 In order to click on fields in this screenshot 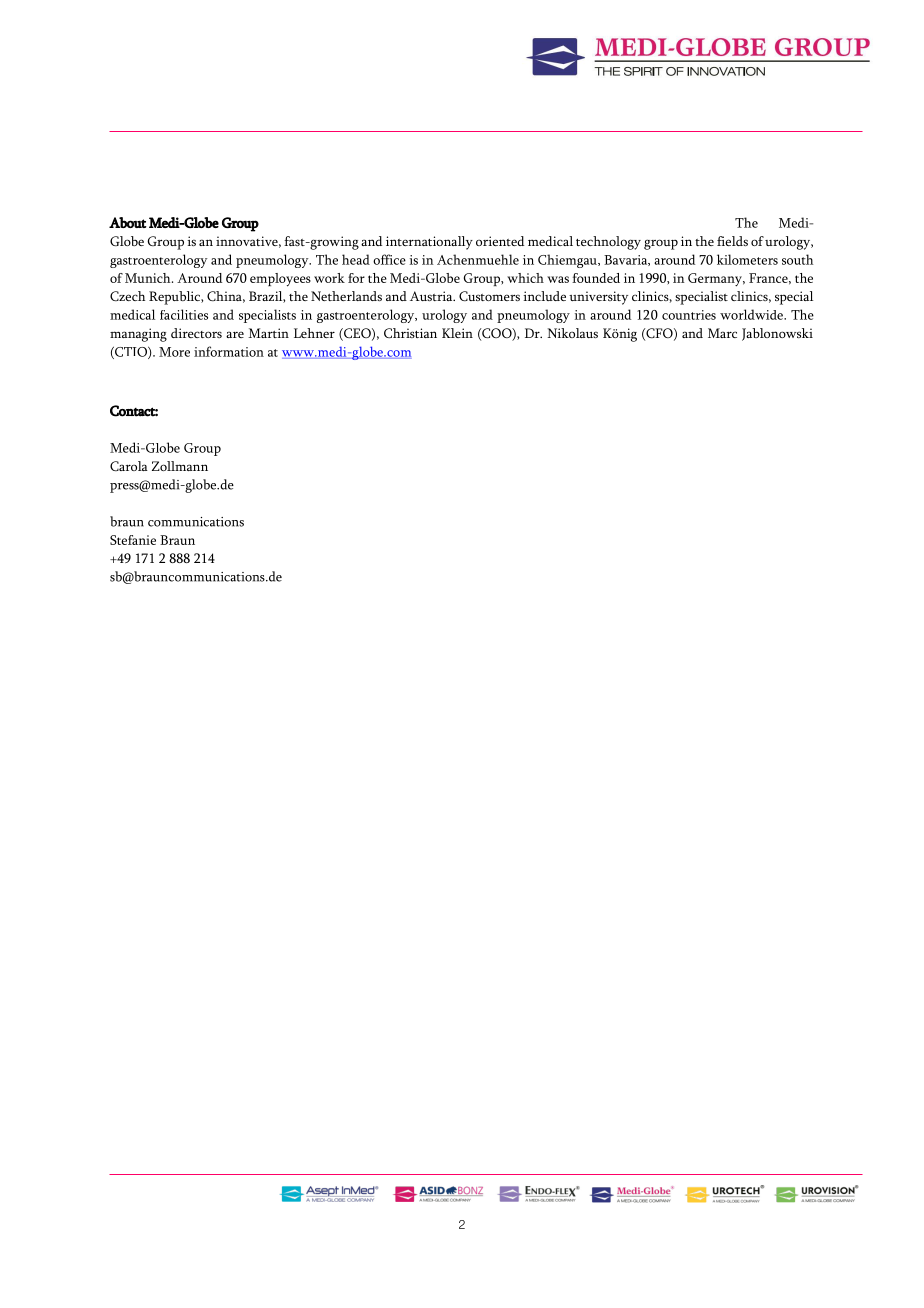, I will do `click(732, 241)`.
